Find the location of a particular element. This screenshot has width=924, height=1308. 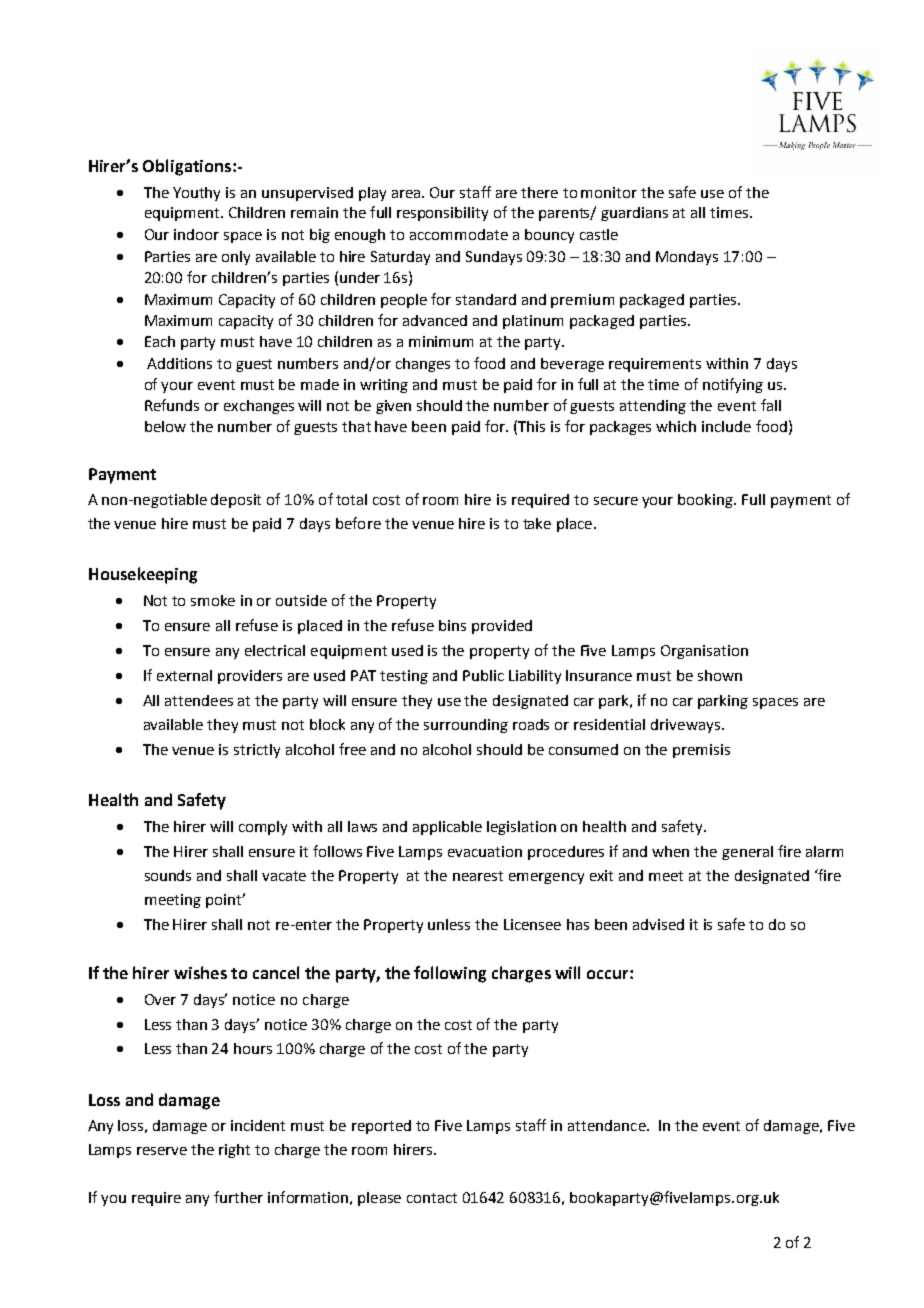

take is located at coordinates (537, 523).
